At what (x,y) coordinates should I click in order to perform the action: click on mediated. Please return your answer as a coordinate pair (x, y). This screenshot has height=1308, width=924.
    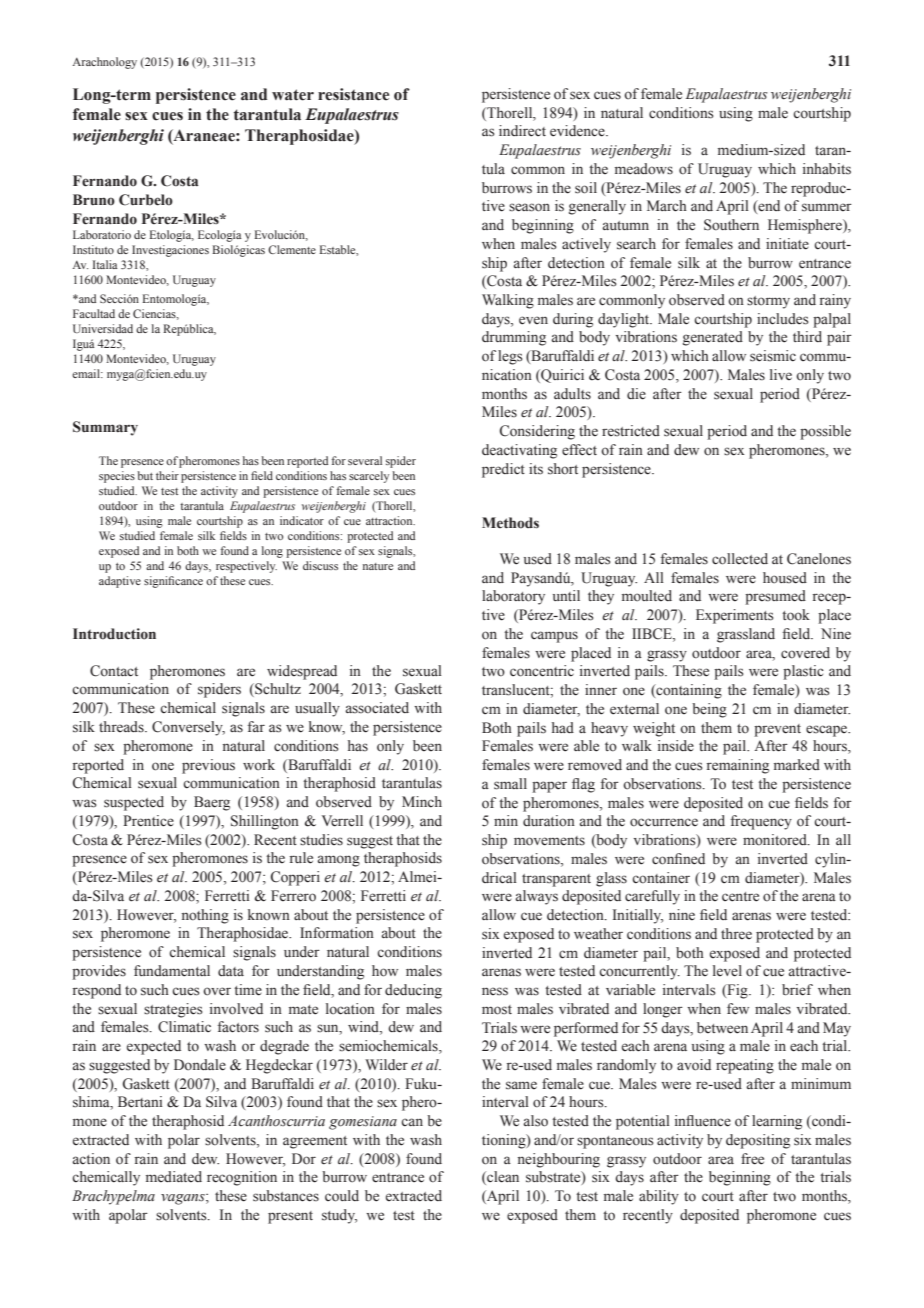
    Looking at the image, I should click on (174, 1176).
